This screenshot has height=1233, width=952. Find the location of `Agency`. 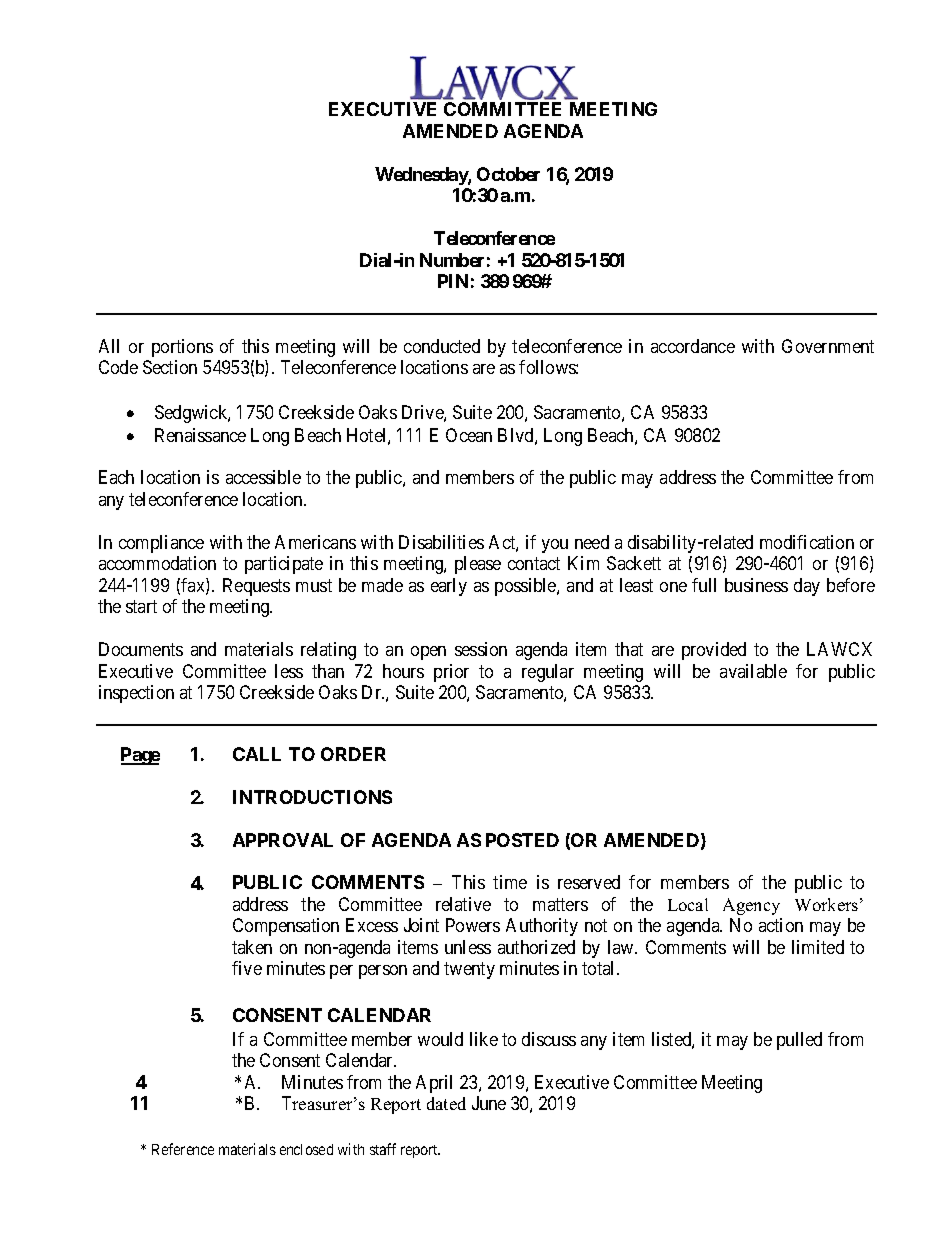

Agency is located at coordinates (751, 906).
